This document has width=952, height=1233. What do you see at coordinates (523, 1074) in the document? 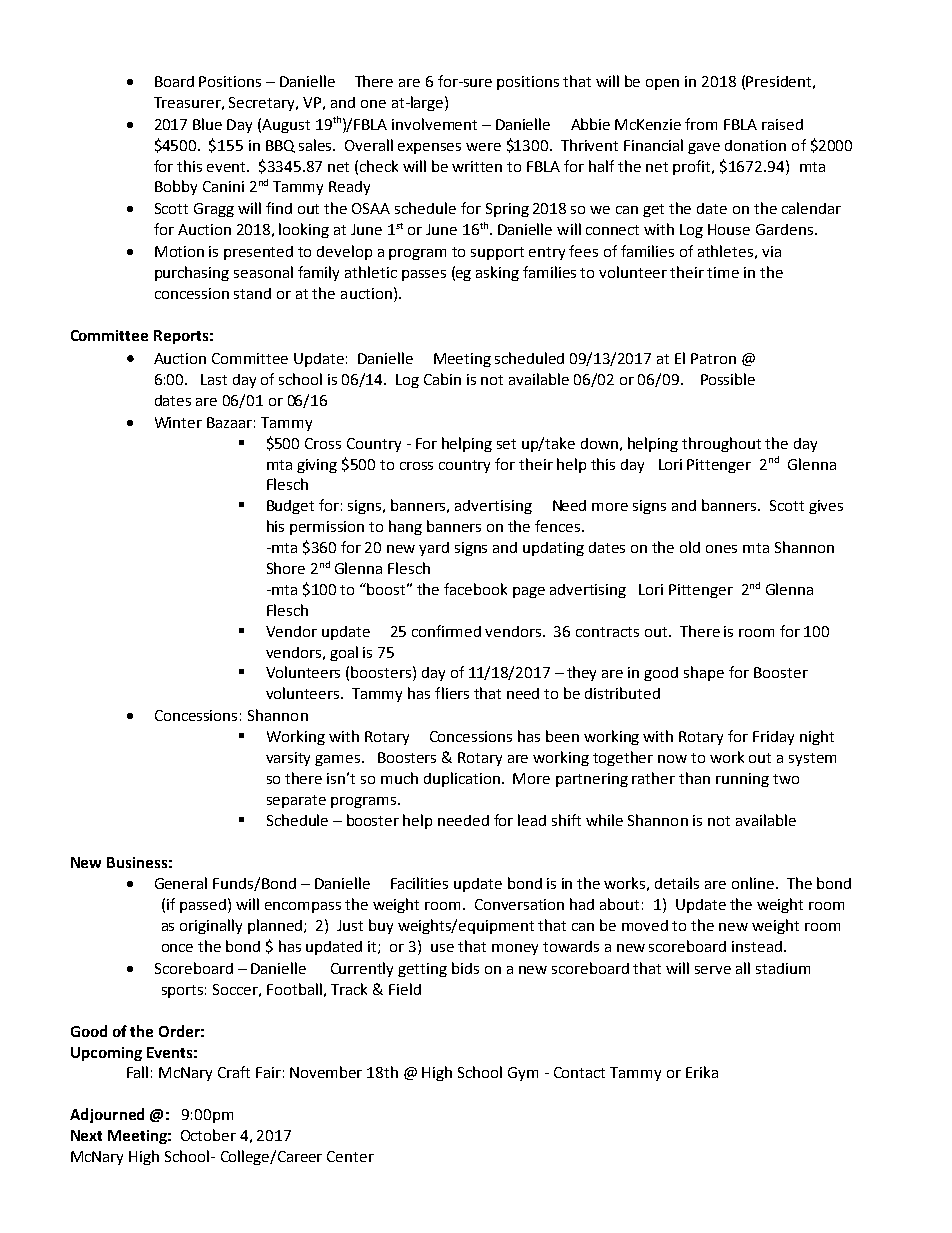
I see `Gym` at bounding box center [523, 1074].
